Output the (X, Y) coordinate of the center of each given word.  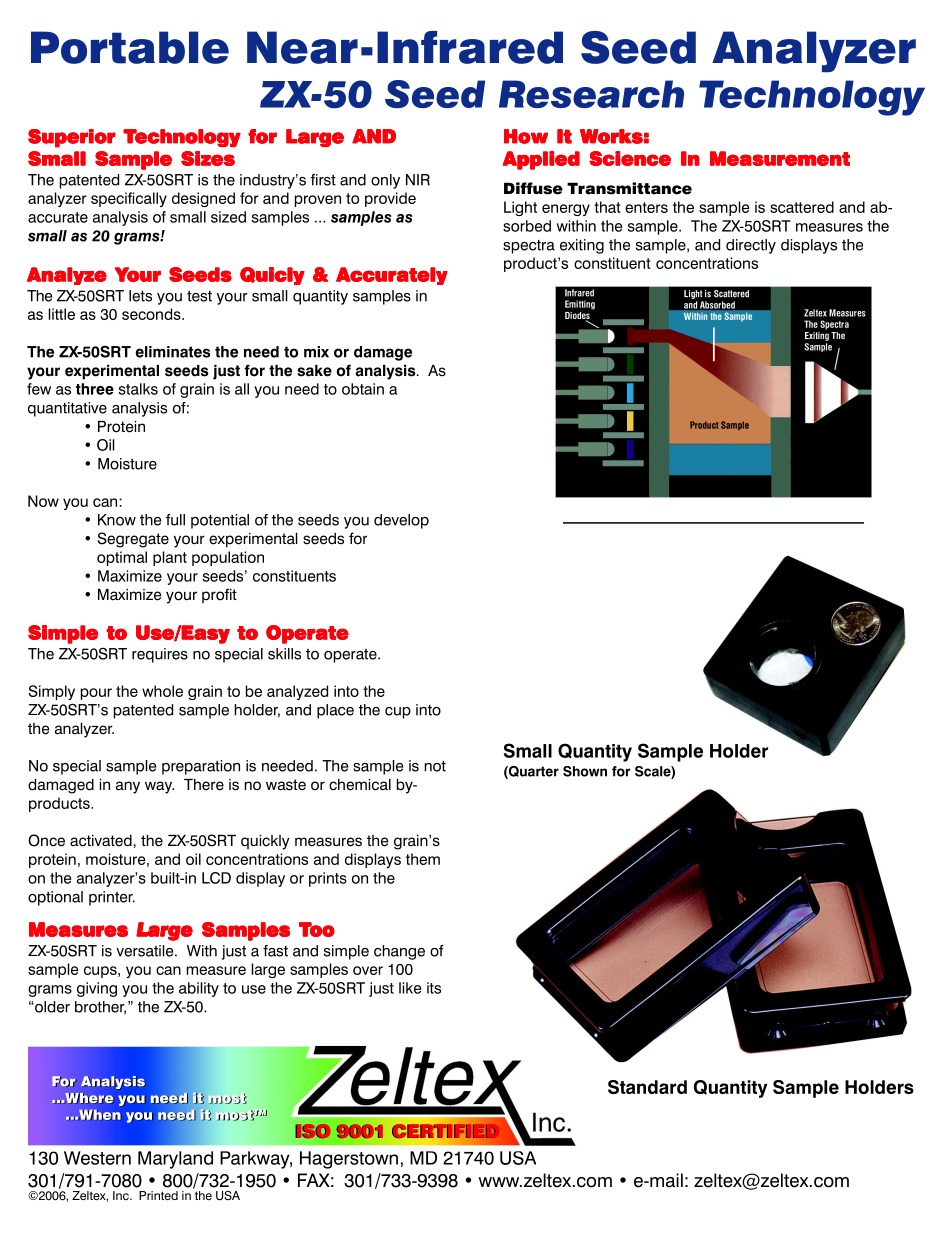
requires (160, 655)
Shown (585, 771)
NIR (418, 180)
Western (97, 1158)
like (410, 988)
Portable (130, 47)
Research (591, 94)
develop (401, 521)
